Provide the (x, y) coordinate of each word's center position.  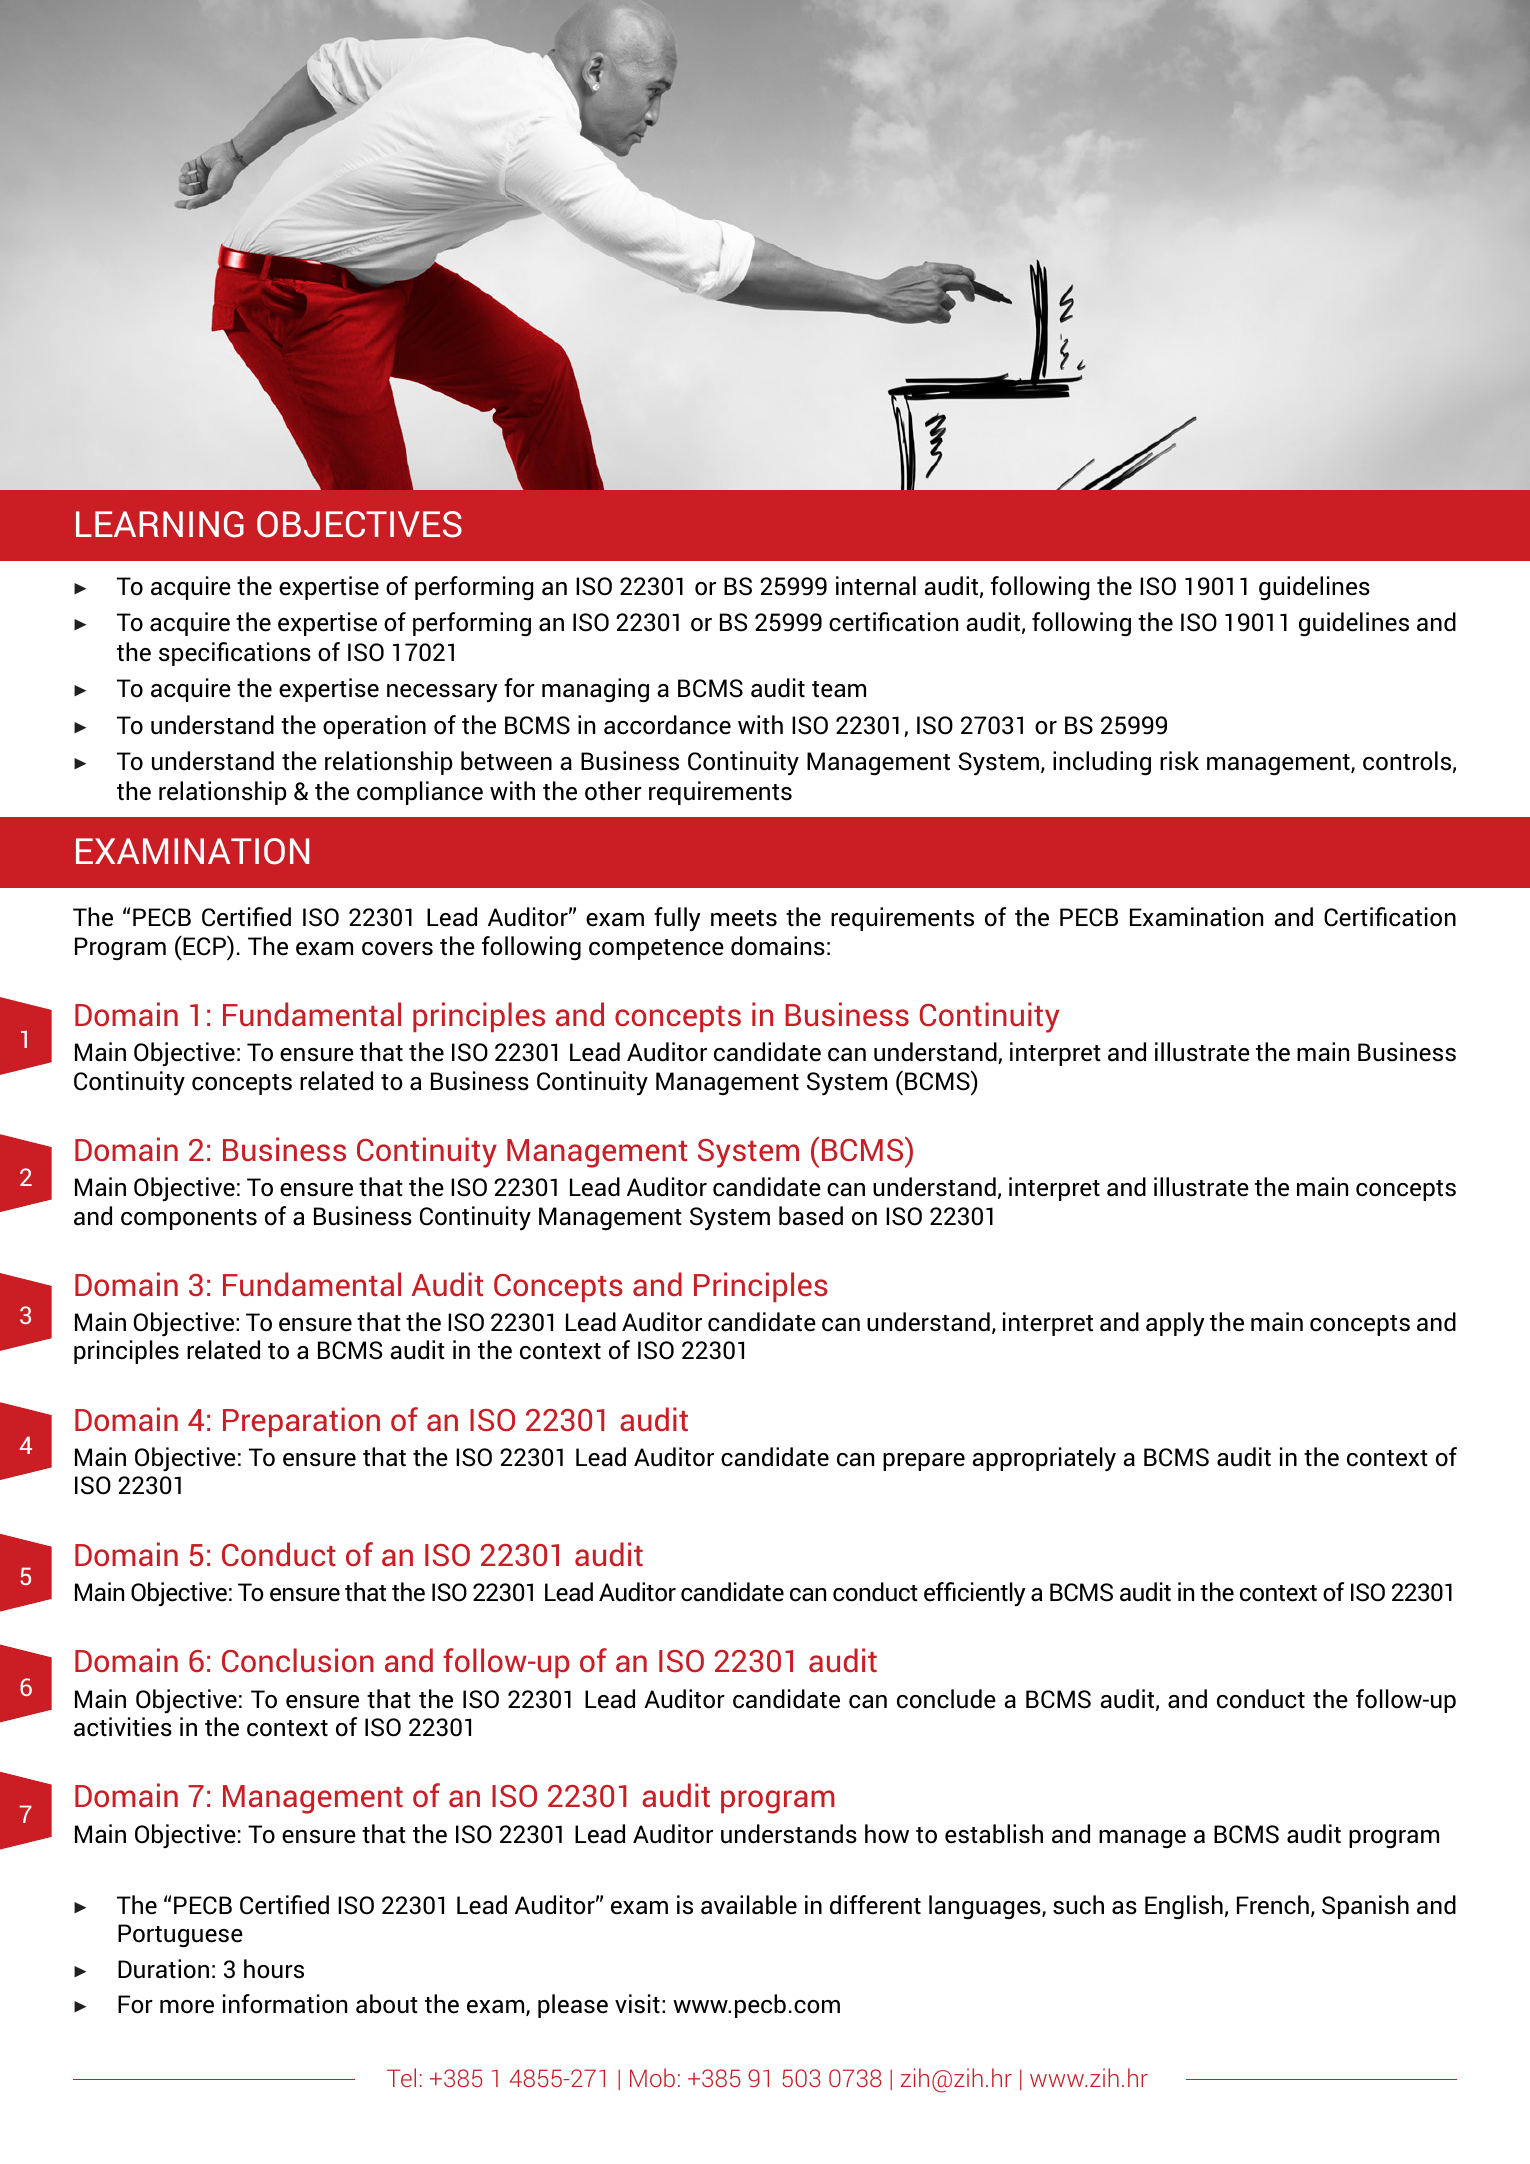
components (189, 1219)
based (811, 1216)
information (285, 2004)
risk (1179, 761)
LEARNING (160, 524)
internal (876, 586)
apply (1175, 1324)
